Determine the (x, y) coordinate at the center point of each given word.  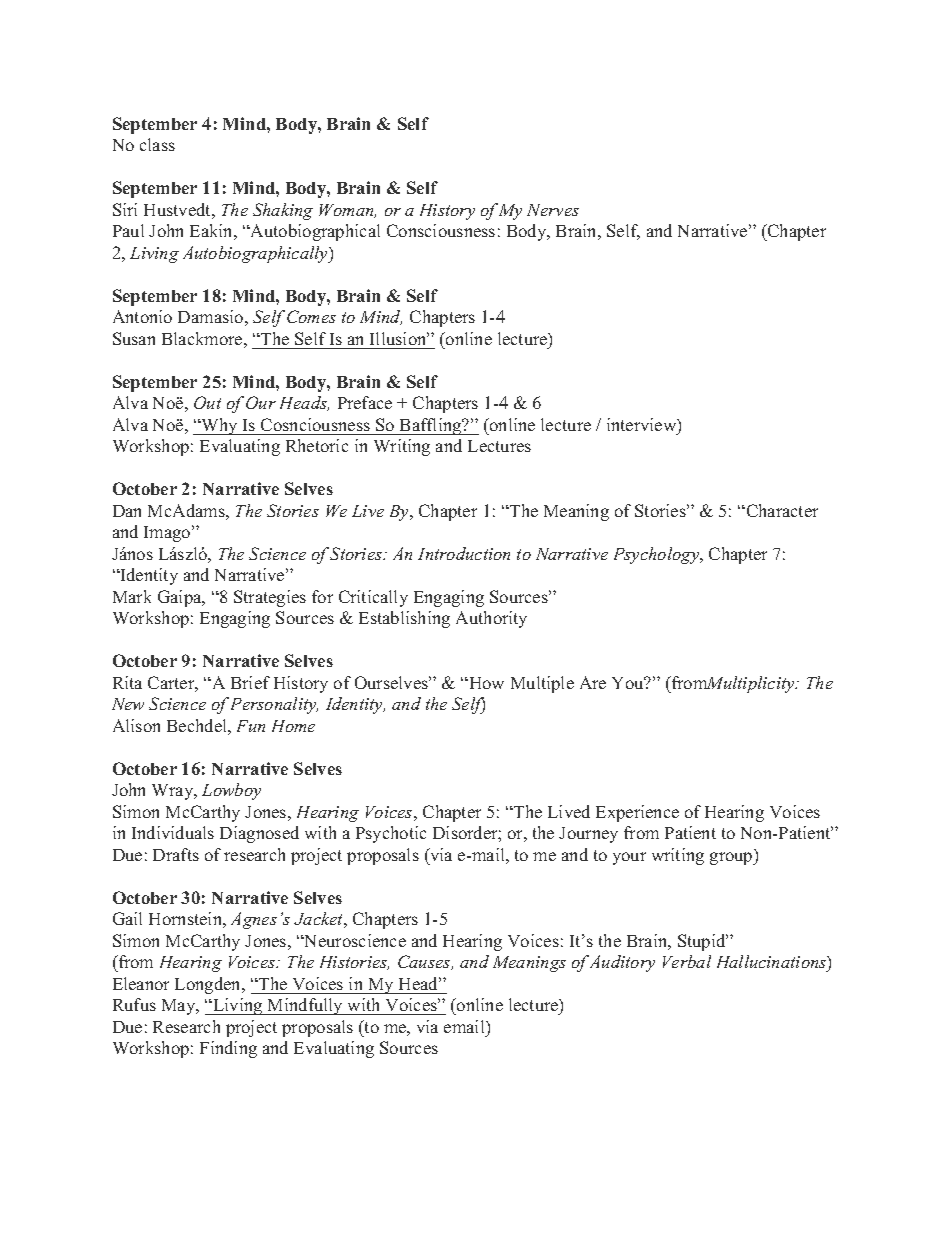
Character (781, 510)
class (157, 144)
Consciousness (441, 230)
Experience (637, 813)
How (485, 683)
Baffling (431, 426)
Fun (251, 726)
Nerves (553, 210)
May (180, 1007)
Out (207, 402)
